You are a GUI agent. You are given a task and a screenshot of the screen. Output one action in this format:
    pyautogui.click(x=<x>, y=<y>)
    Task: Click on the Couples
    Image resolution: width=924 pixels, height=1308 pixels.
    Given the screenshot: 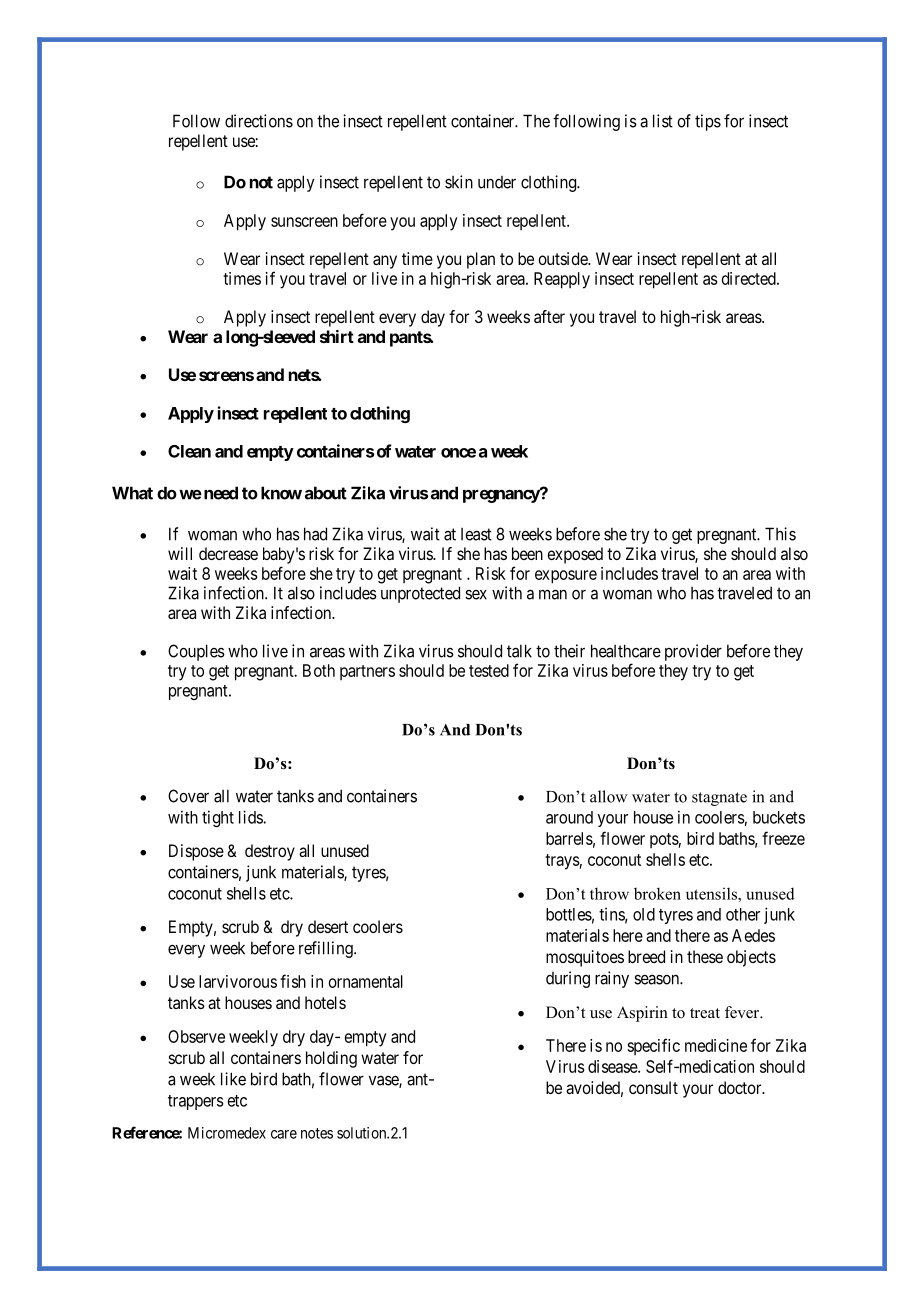 What is the action you would take?
    pyautogui.click(x=196, y=652)
